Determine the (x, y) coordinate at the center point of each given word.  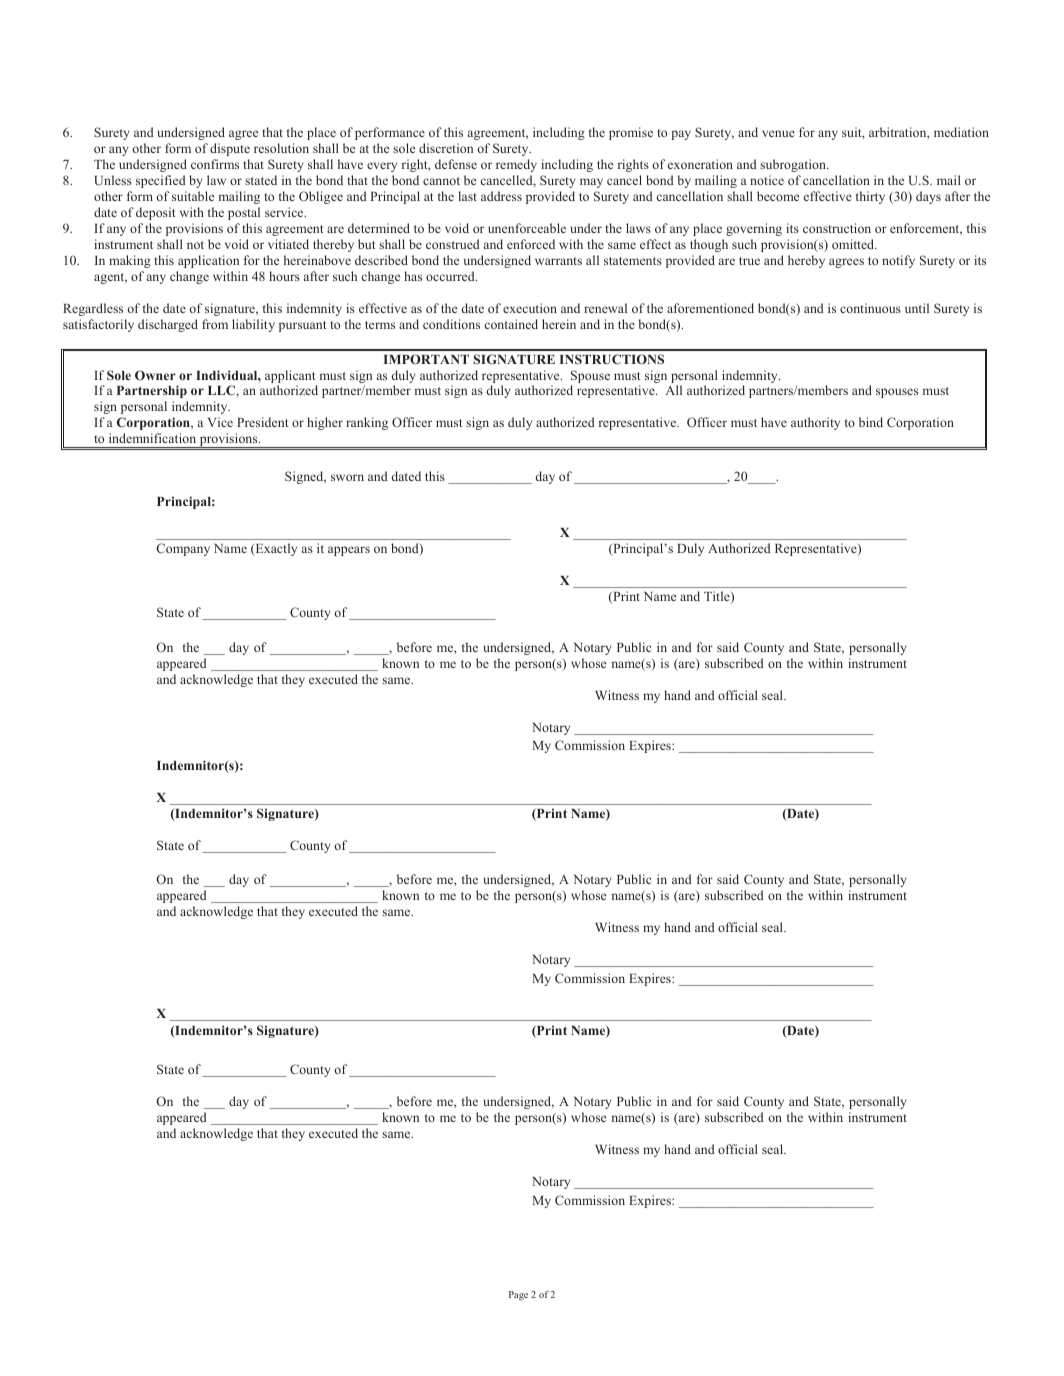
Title (718, 597)
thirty (870, 197)
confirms (215, 164)
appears (349, 551)
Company (183, 549)
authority (815, 423)
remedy (516, 165)
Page (518, 1295)
